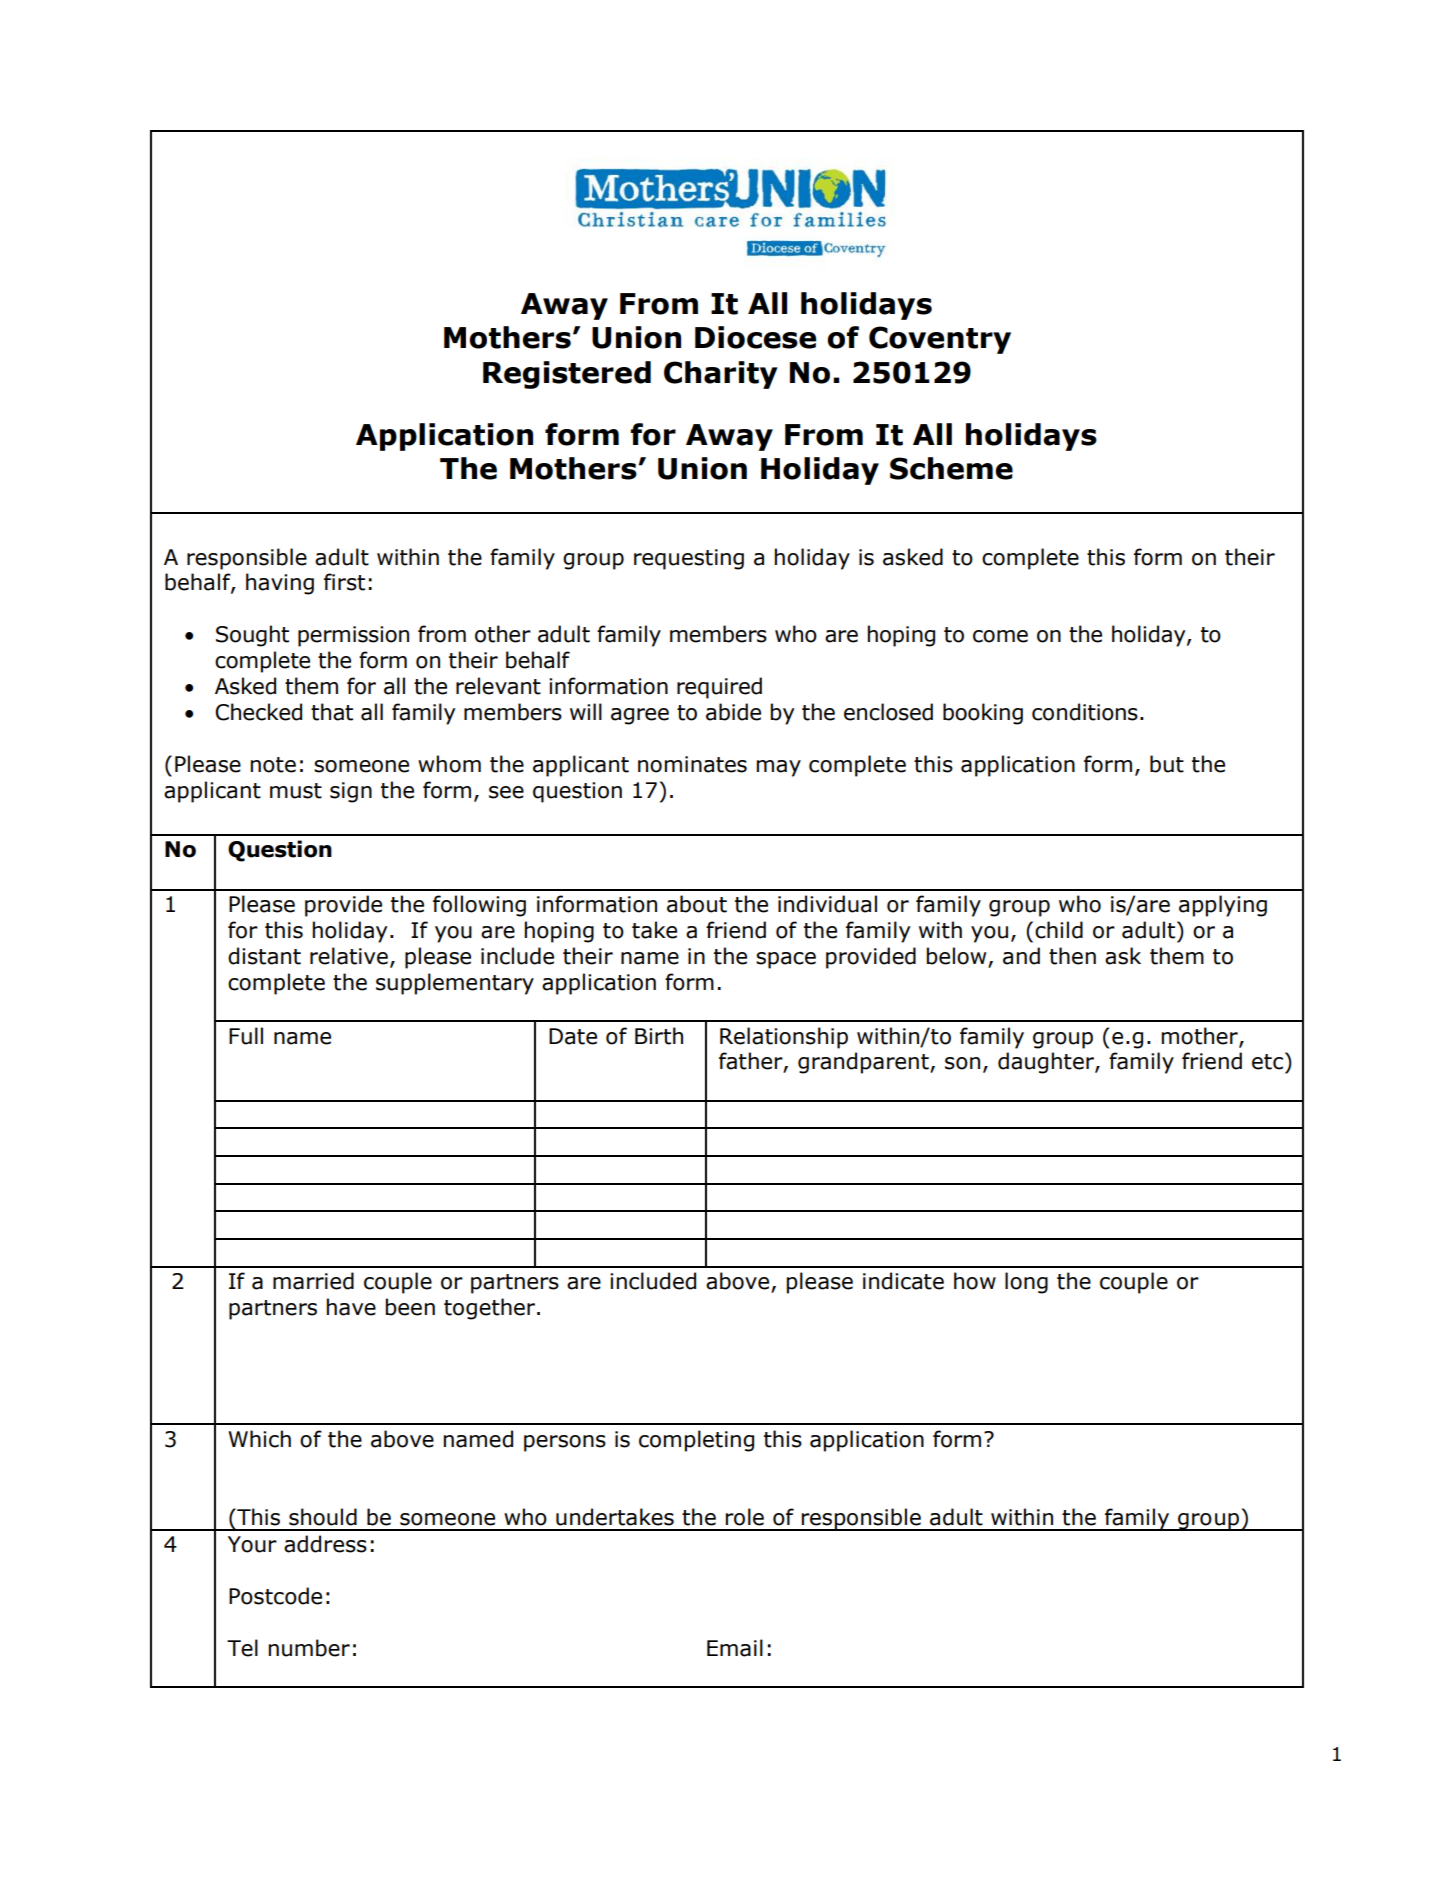 The height and width of the document is (1877, 1450). Describe the element at coordinates (903, 1281) in the document. I see `indicate` at that location.
